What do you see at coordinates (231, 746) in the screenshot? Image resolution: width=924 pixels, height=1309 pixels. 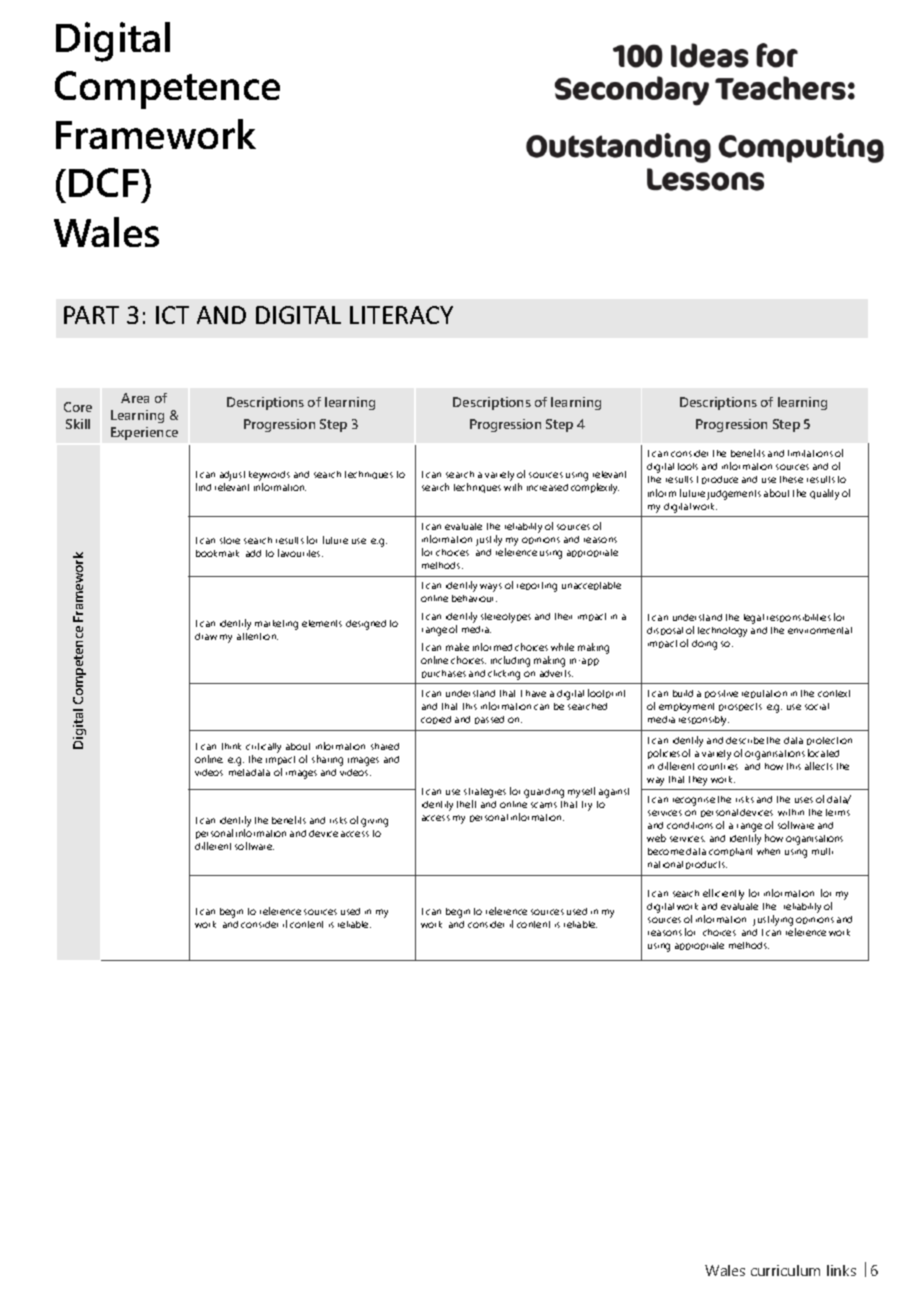 I see `think` at bounding box center [231, 746].
